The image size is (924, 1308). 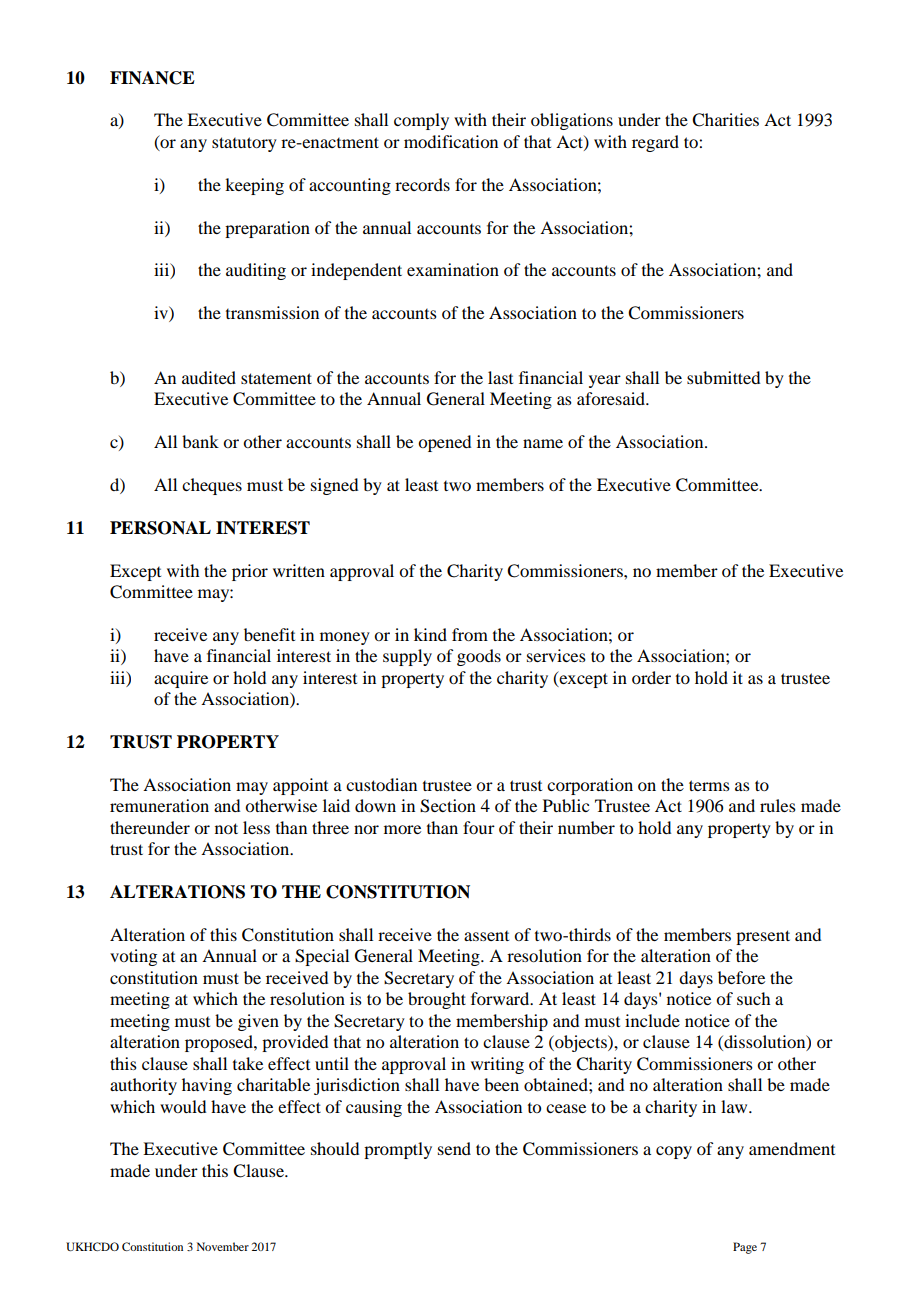 I want to click on four, so click(x=479, y=827).
